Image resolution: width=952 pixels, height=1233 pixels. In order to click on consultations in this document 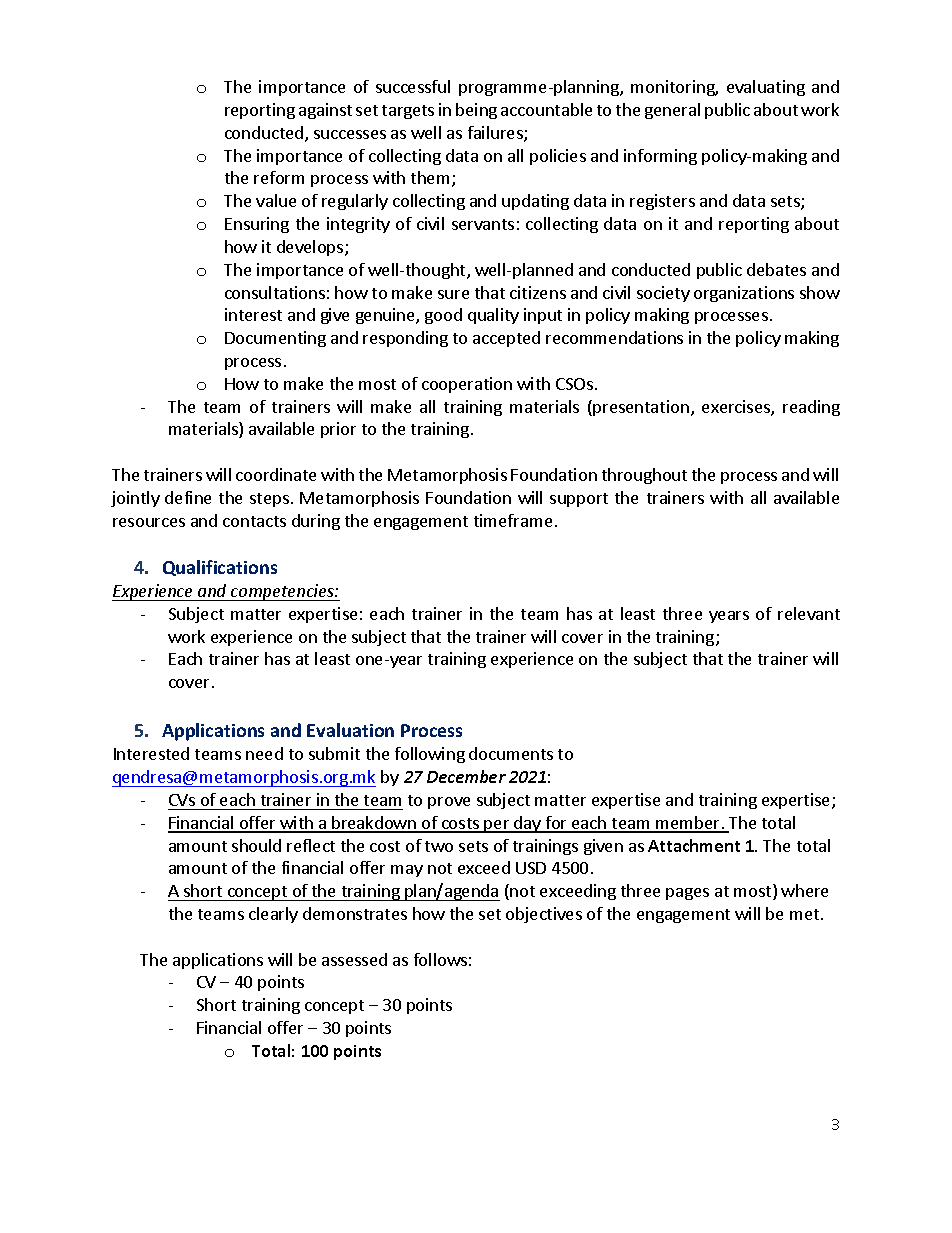, I will do `click(275, 292)`.
